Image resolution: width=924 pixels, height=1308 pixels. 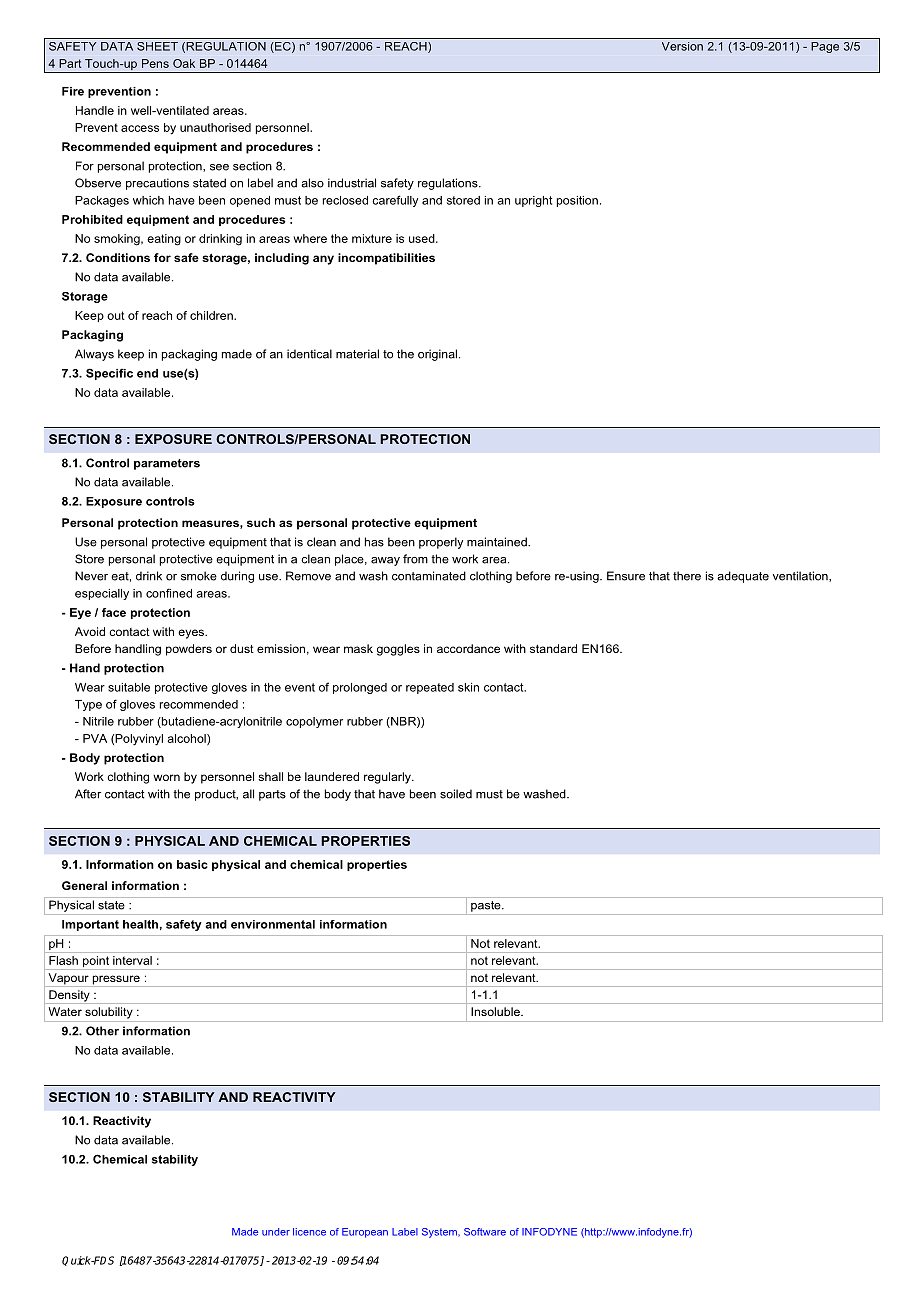 What do you see at coordinates (155, 63) in the screenshot?
I see `Pens` at bounding box center [155, 63].
